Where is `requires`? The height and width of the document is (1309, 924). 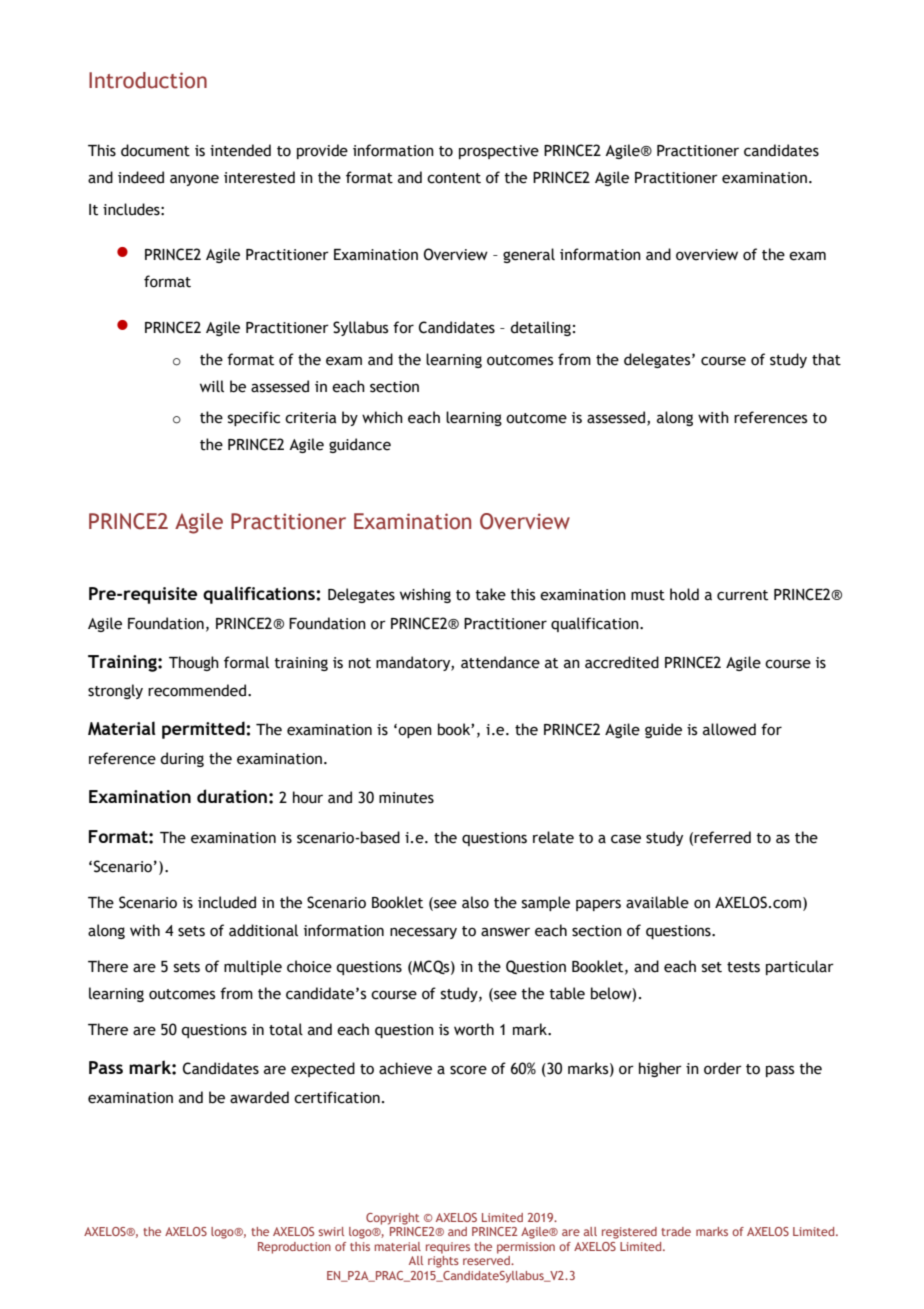 requires is located at coordinates (448, 1248).
